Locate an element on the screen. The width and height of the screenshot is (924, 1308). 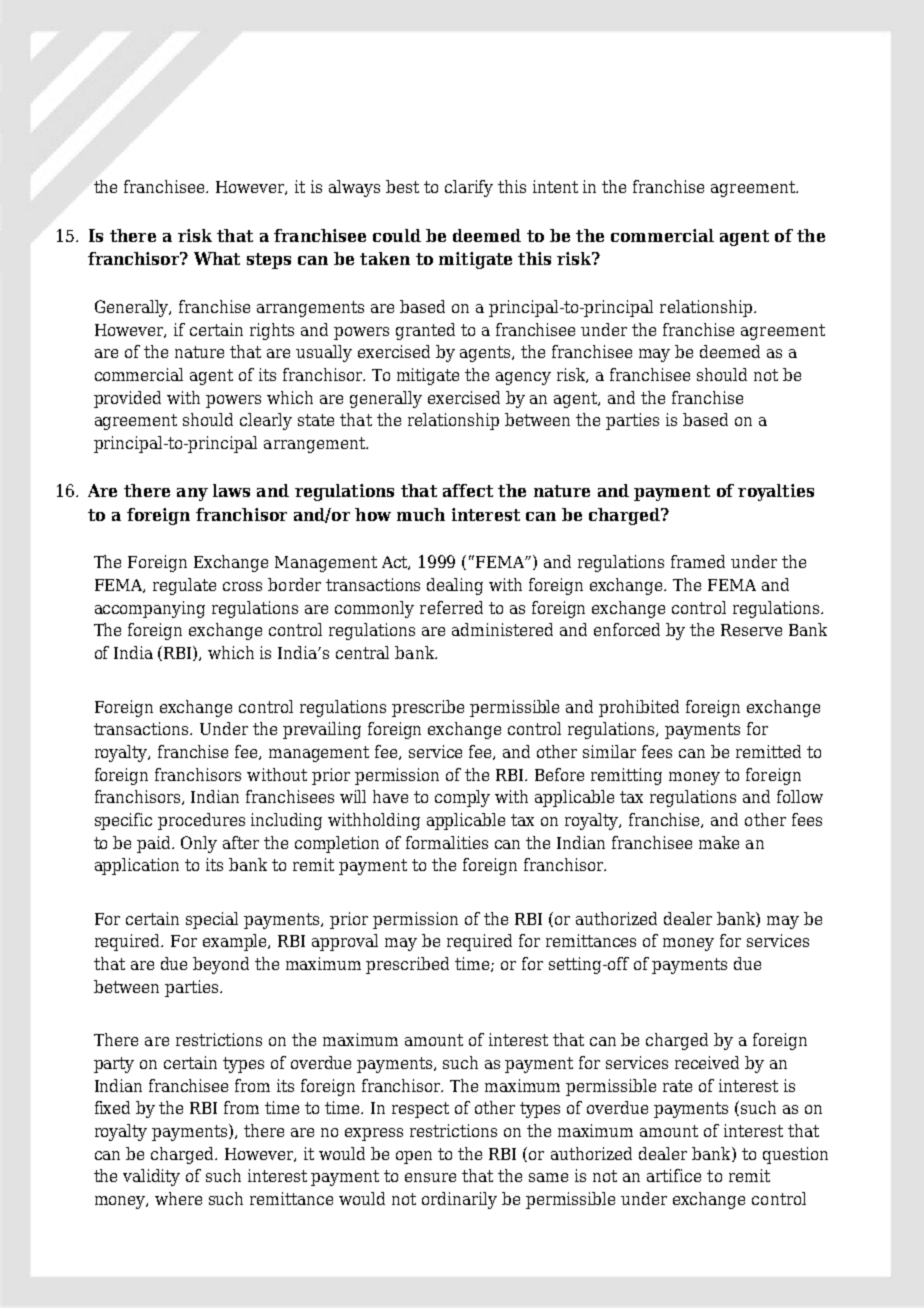
administered is located at coordinates (502, 629).
